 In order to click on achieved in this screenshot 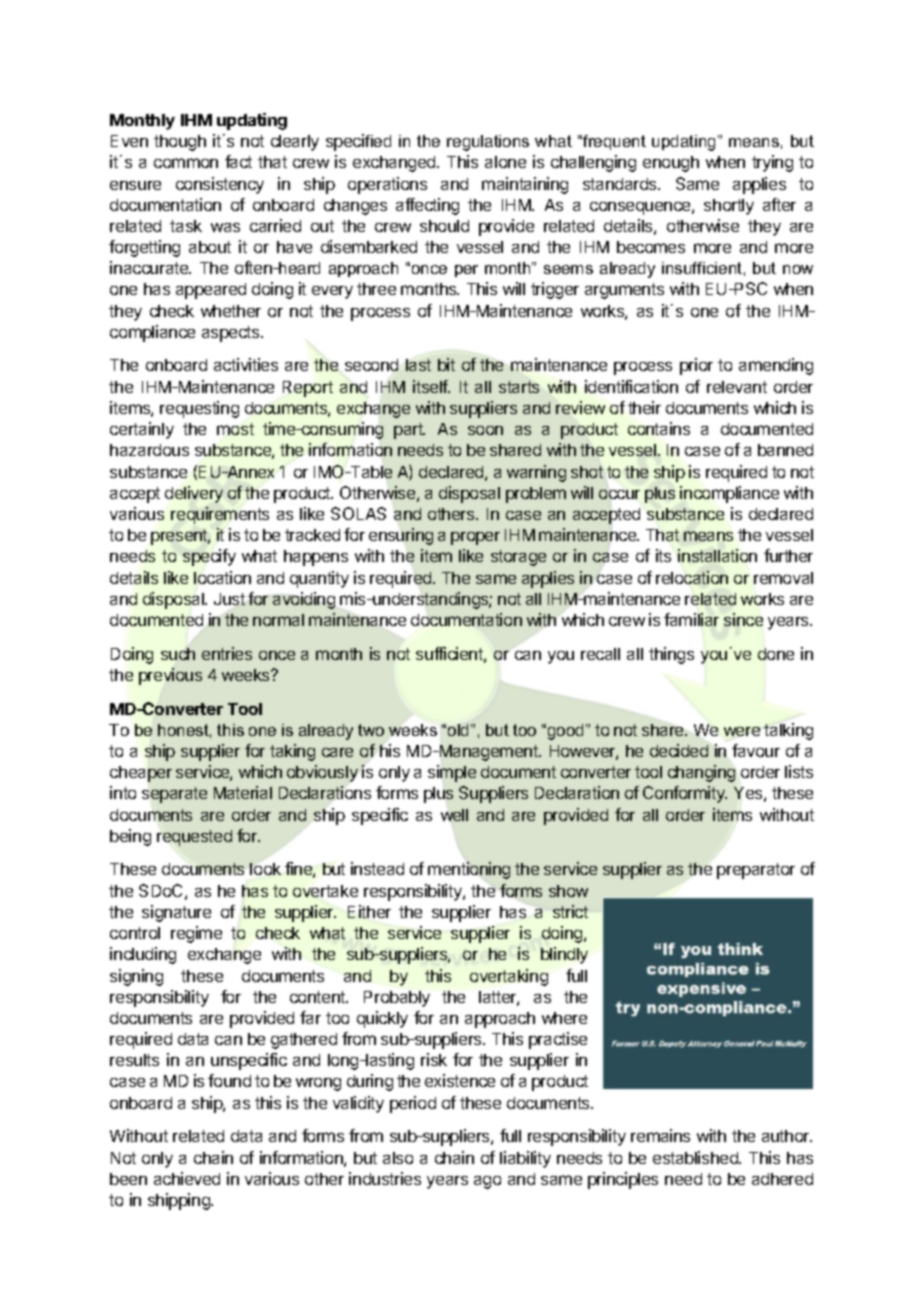, I will do `click(187, 1178)`.
